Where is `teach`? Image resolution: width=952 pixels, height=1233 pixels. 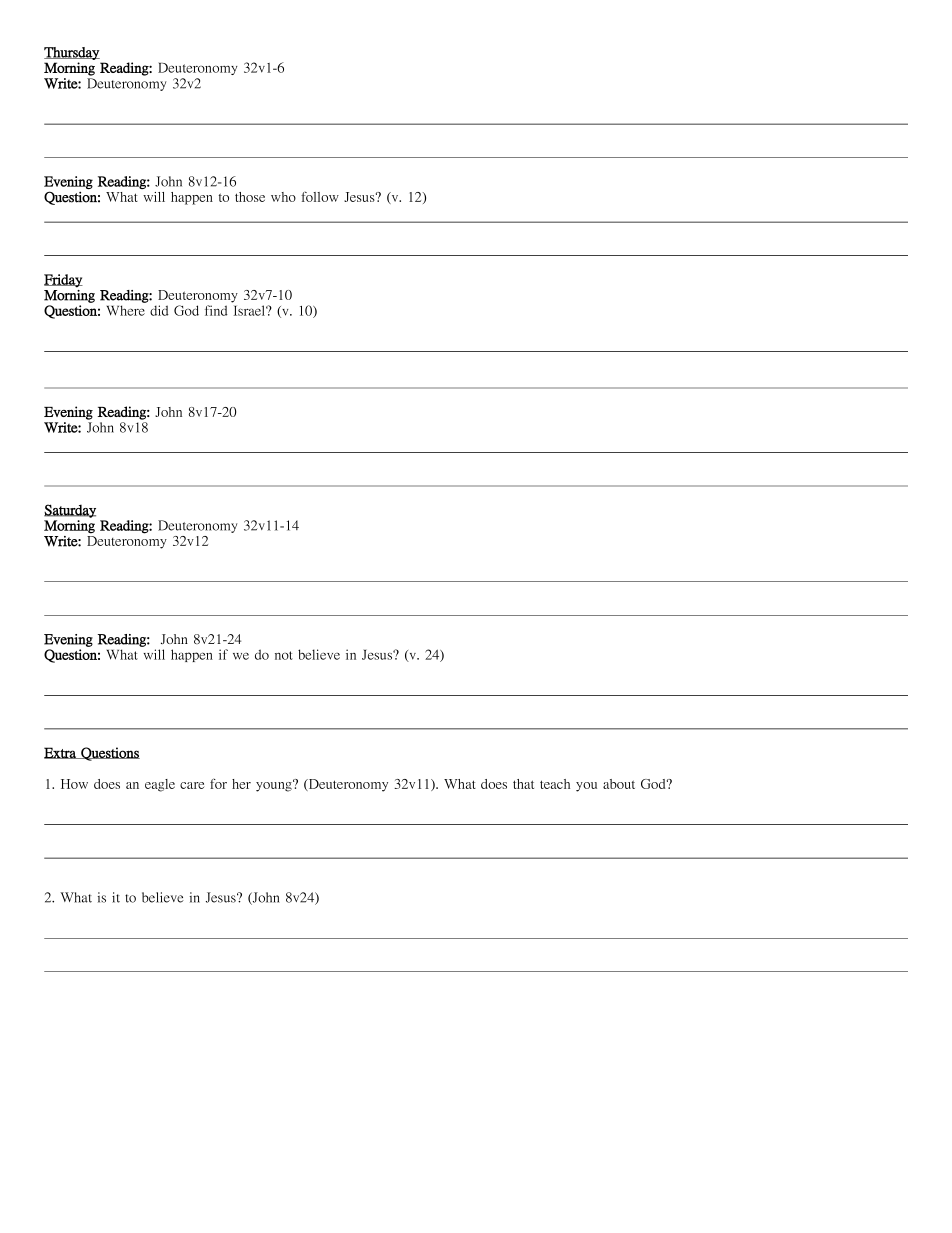 teach is located at coordinates (555, 784).
